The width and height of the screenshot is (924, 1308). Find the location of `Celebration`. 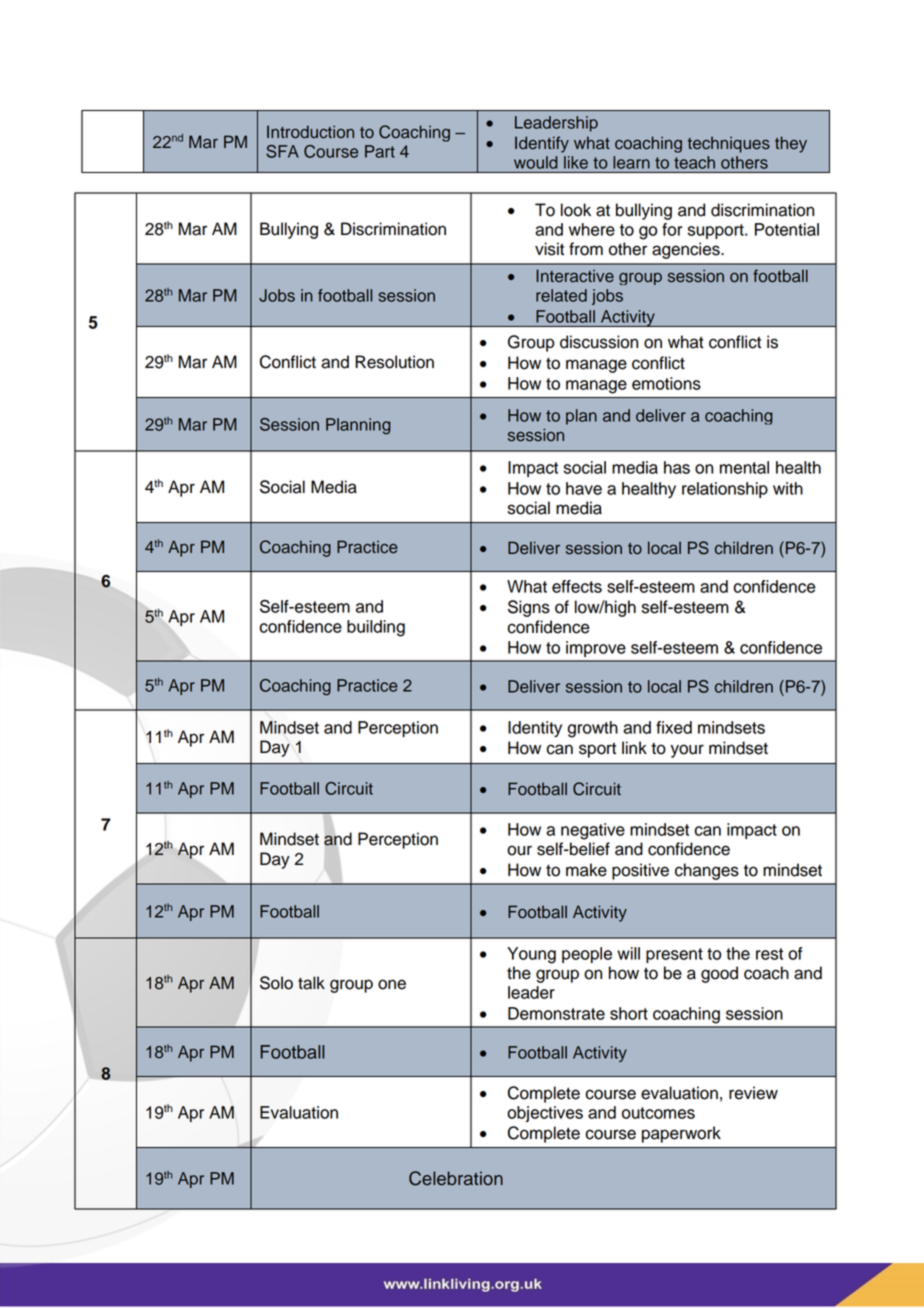

Celebration is located at coordinates (456, 1178).
